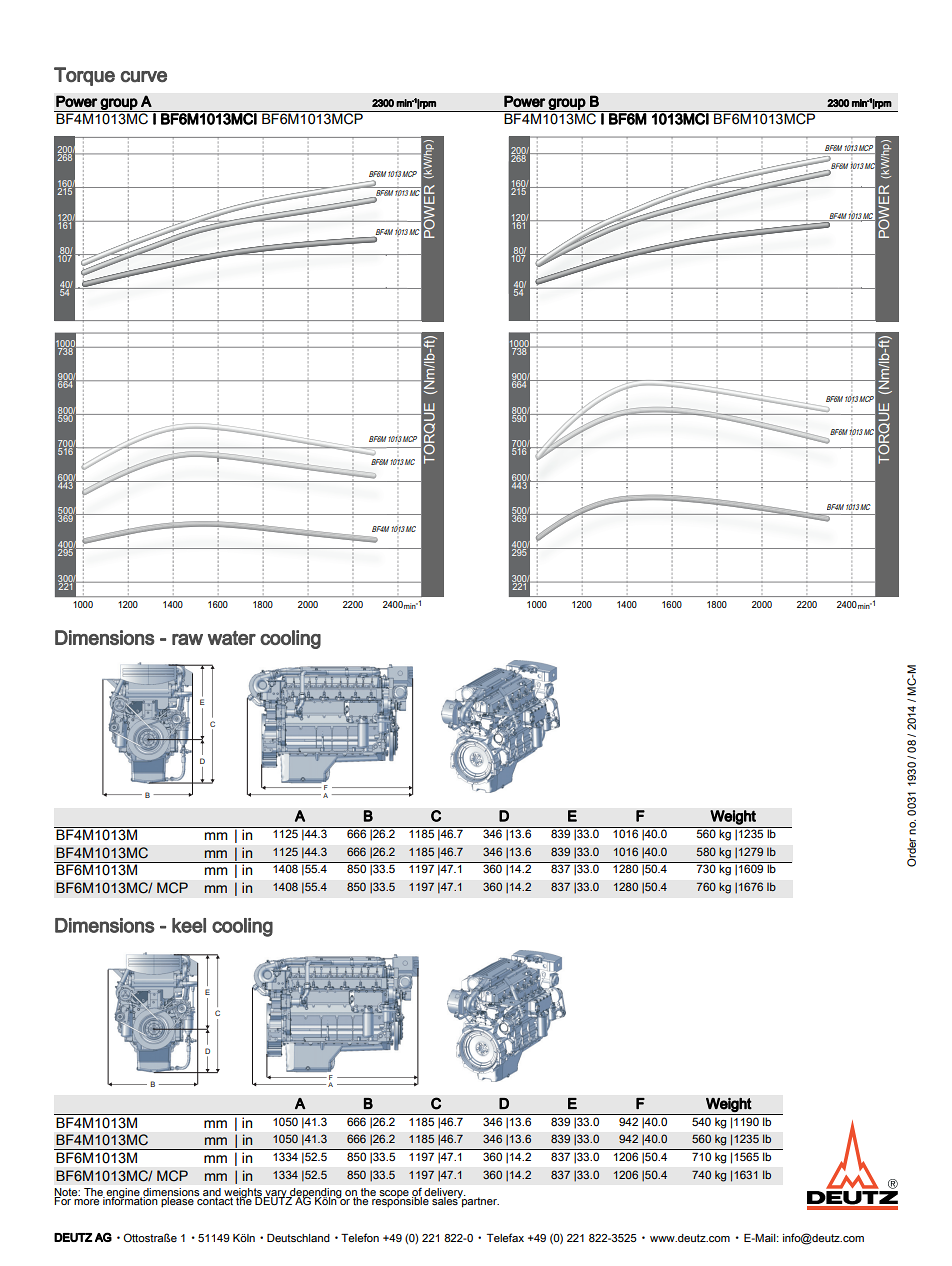 Image resolution: width=952 pixels, height=1266 pixels. Describe the element at coordinates (187, 639) in the screenshot. I see `raw` at that location.
